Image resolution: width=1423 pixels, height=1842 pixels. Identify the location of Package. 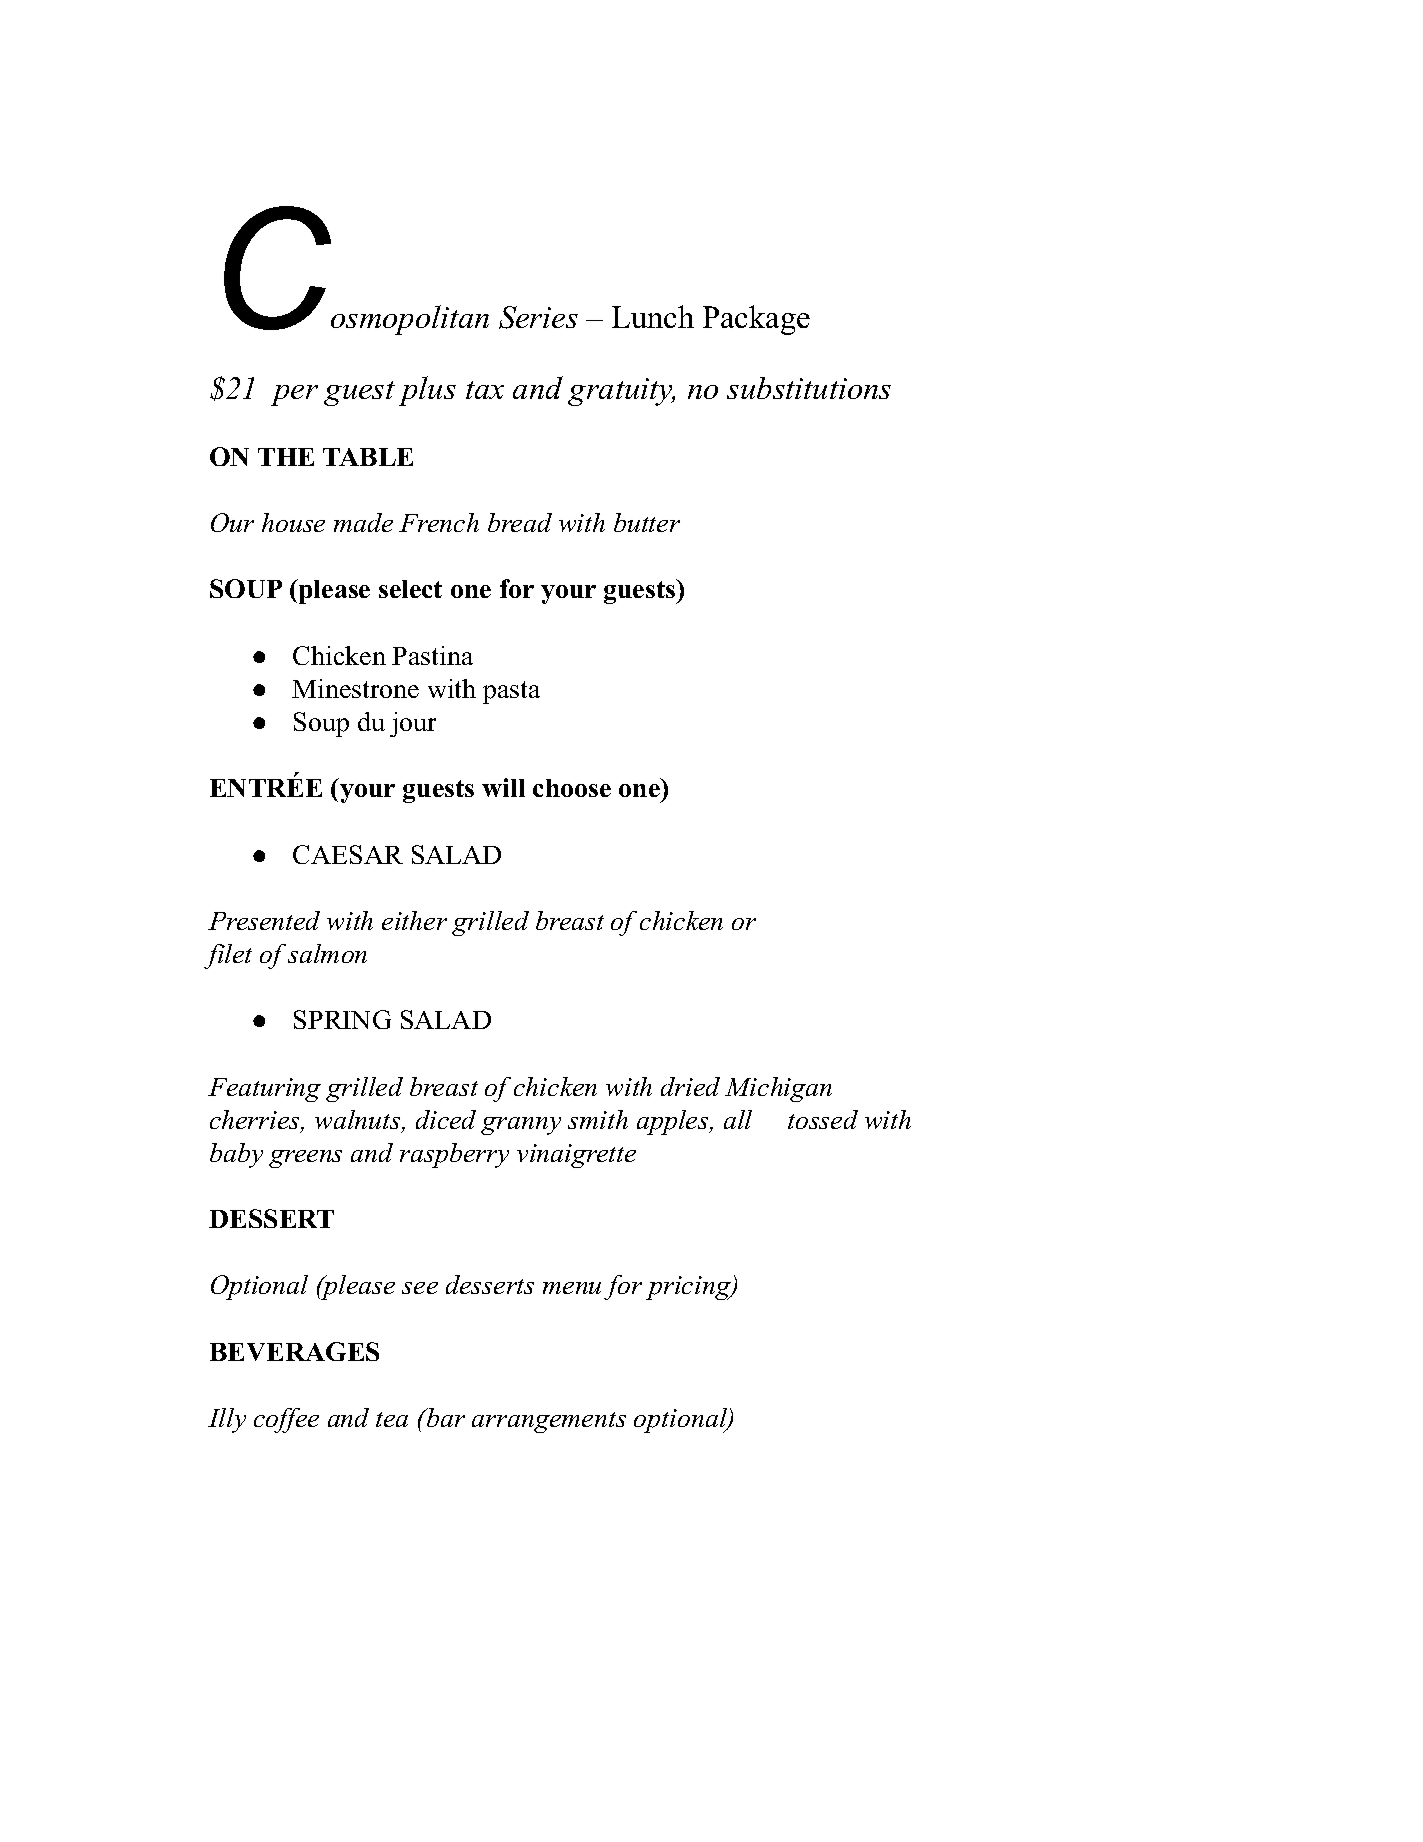
(756, 320).
